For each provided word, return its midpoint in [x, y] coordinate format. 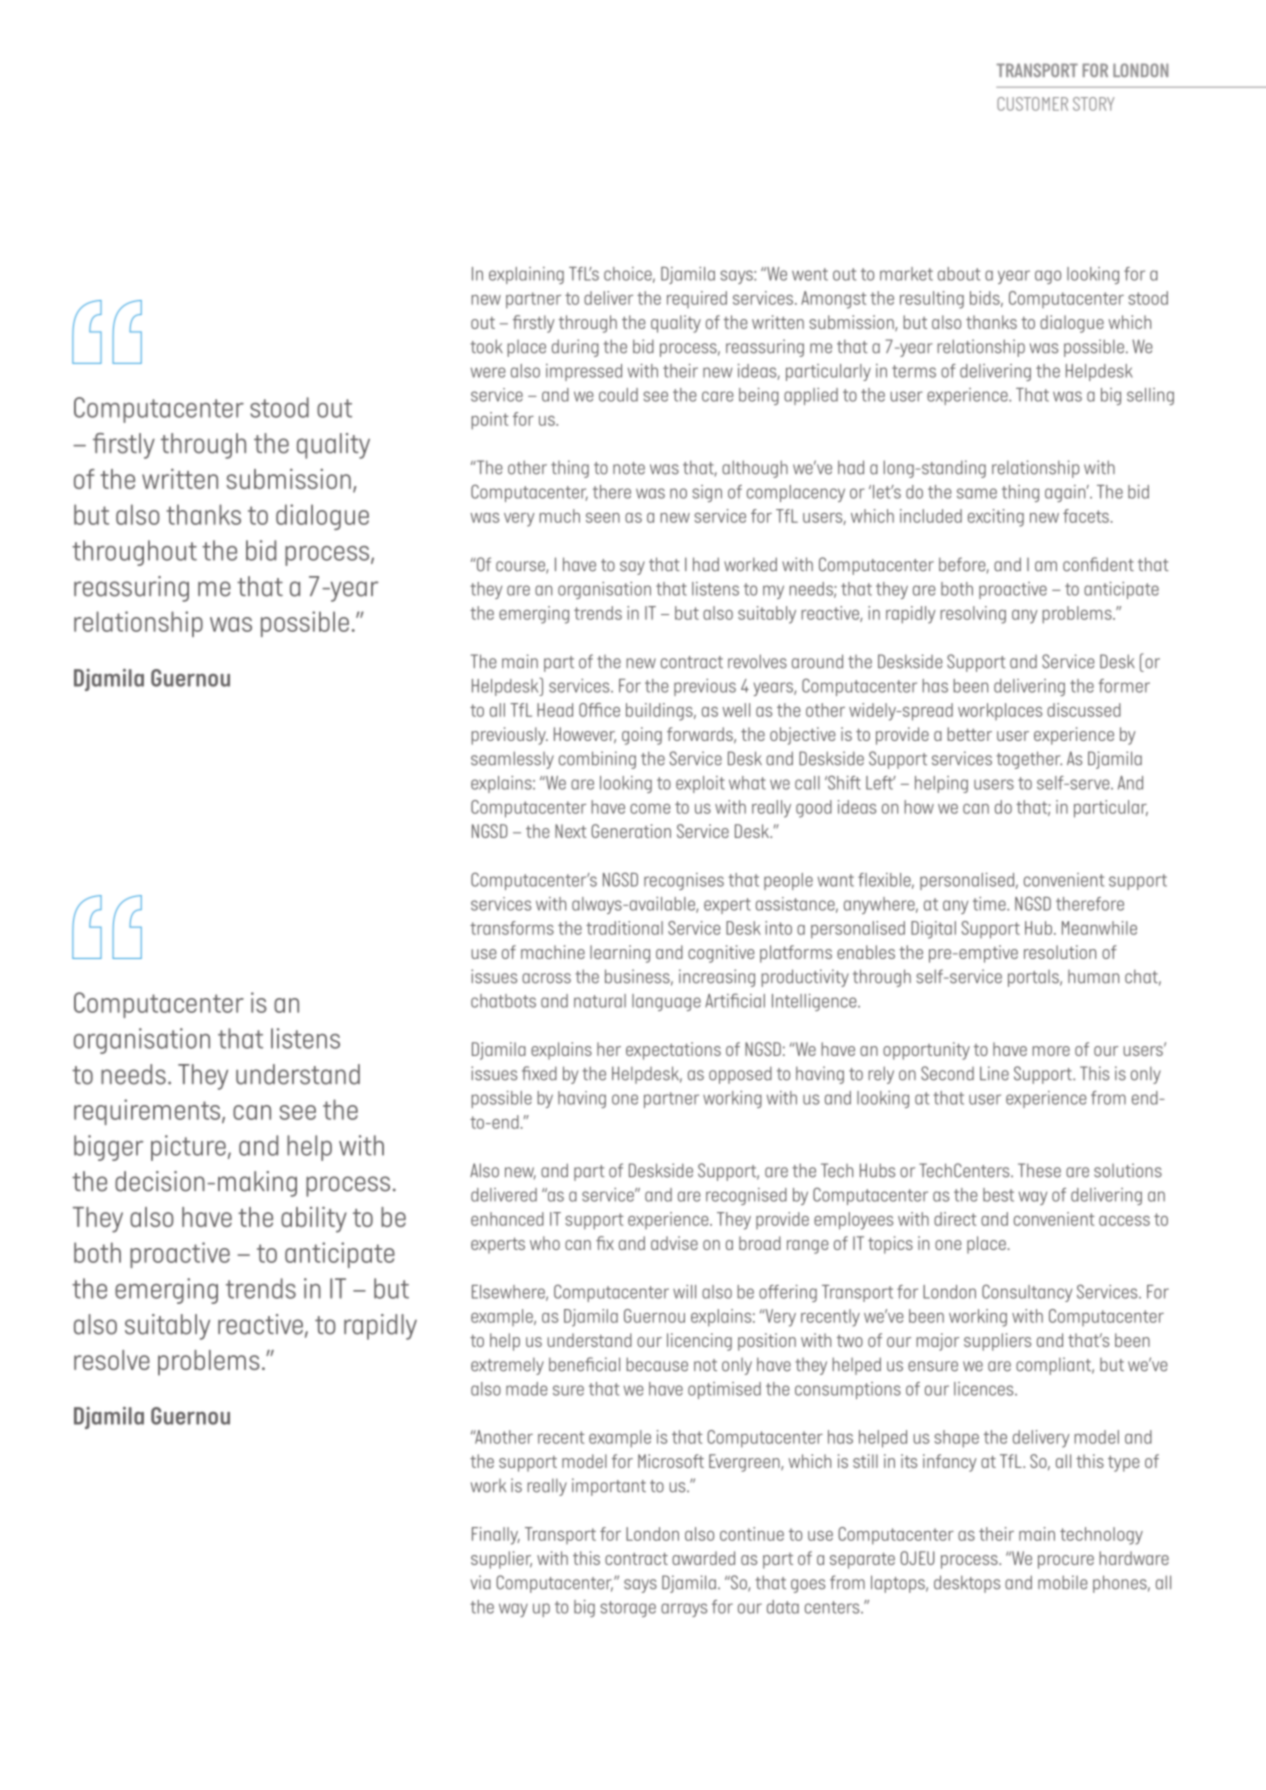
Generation [631, 831]
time [990, 904]
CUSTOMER [1032, 104]
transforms [512, 928]
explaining [526, 275]
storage [628, 1609]
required [697, 299]
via [481, 1582]
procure [1066, 1562]
